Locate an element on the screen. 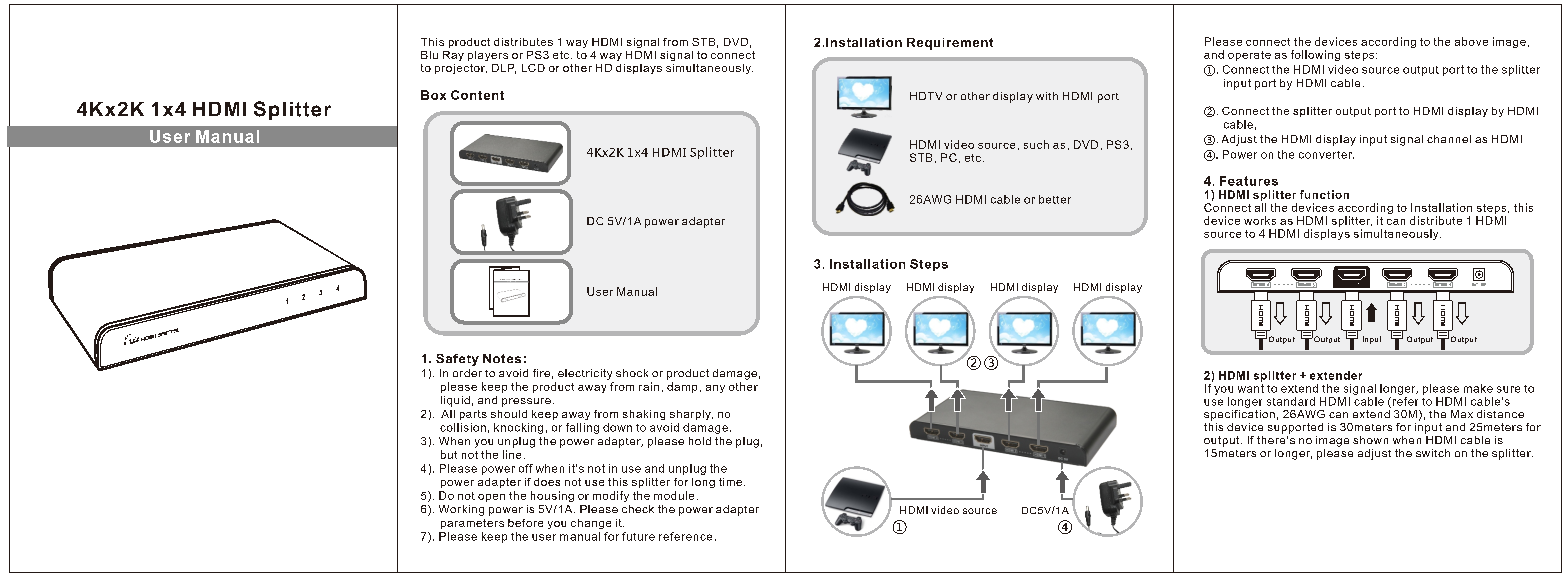  works is located at coordinates (1260, 220).
